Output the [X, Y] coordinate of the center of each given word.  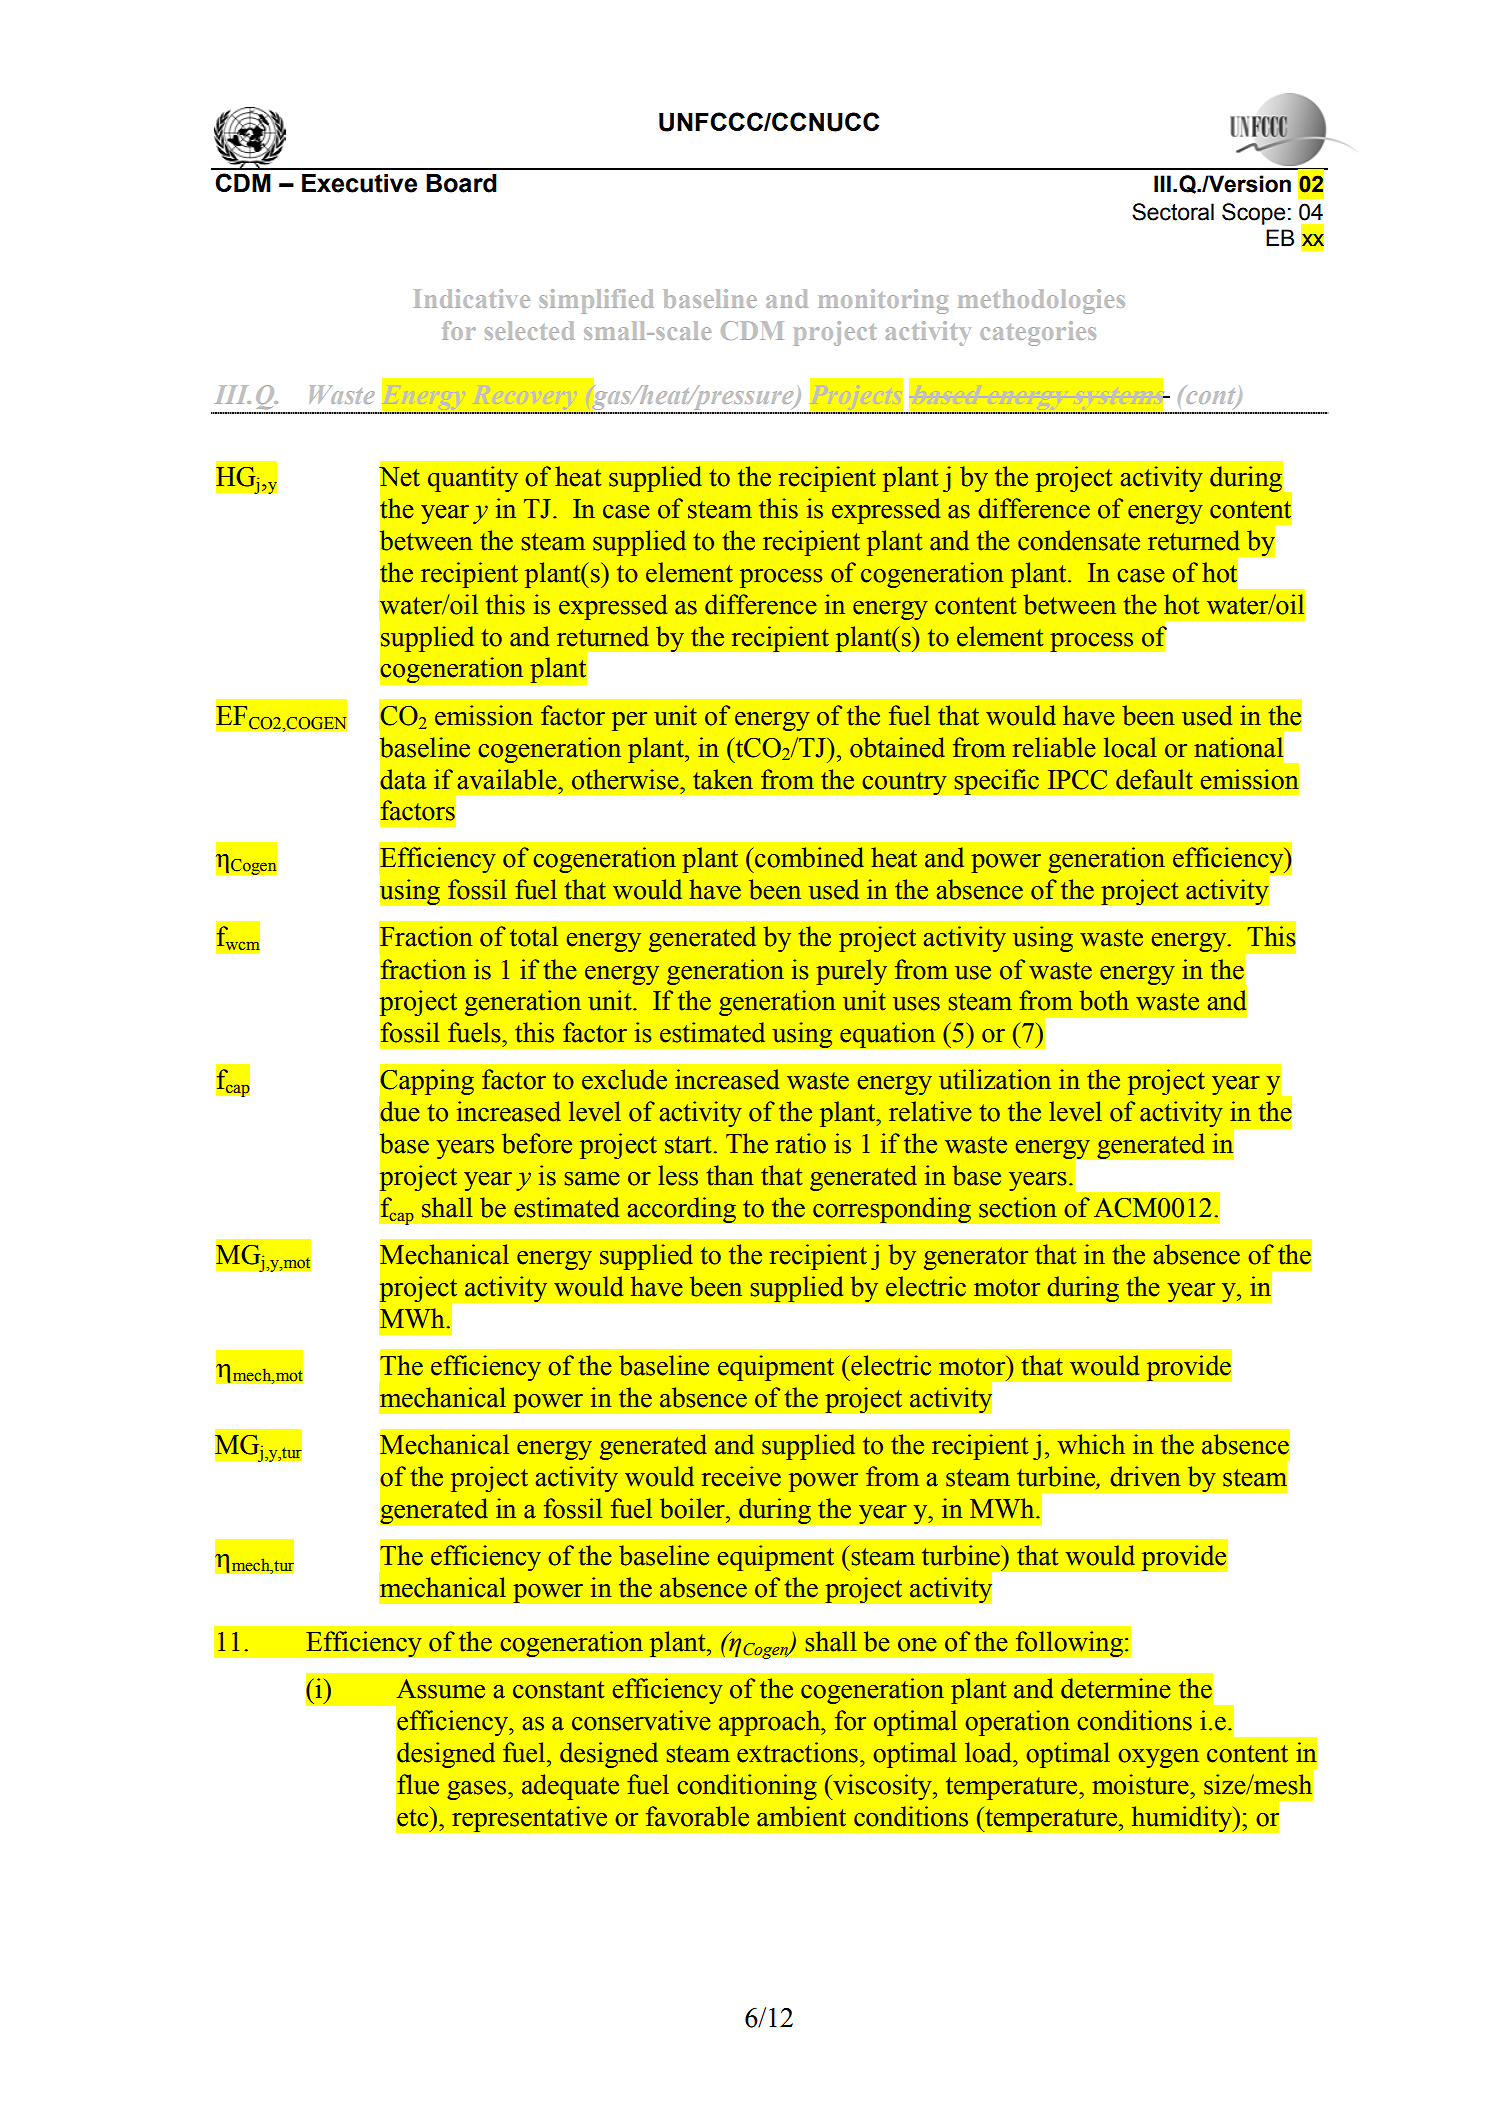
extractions [797, 1752]
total [534, 936]
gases [476, 1790]
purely [852, 972]
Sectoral [1173, 212]
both [1104, 1000]
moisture [1141, 1784]
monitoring [883, 301]
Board [461, 183]
